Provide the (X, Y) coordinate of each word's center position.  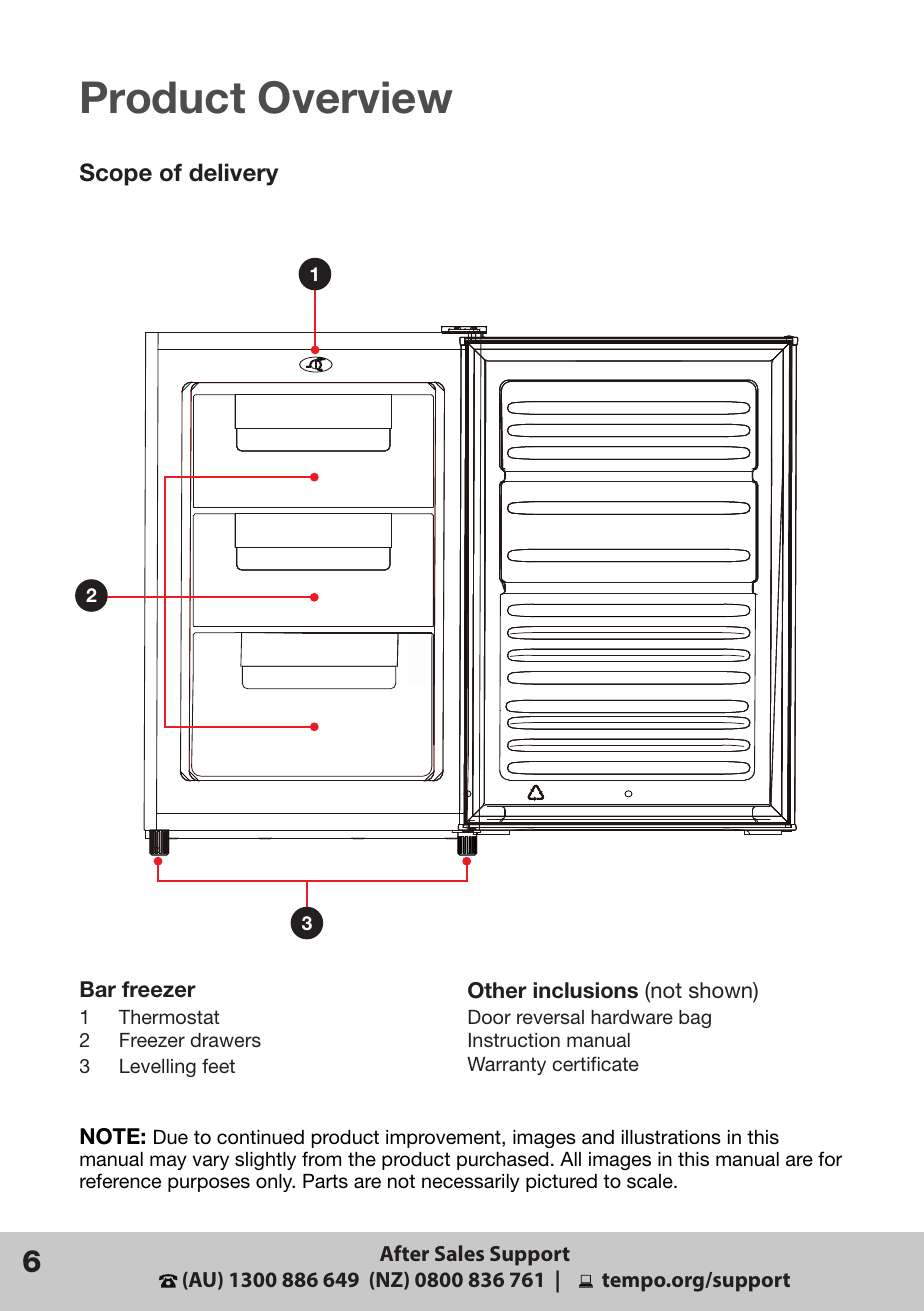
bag (695, 1019)
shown (721, 990)
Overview (355, 97)
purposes (209, 1184)
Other (497, 990)
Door (490, 1017)
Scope (116, 174)
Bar (98, 989)
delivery (233, 174)
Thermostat (169, 1017)
